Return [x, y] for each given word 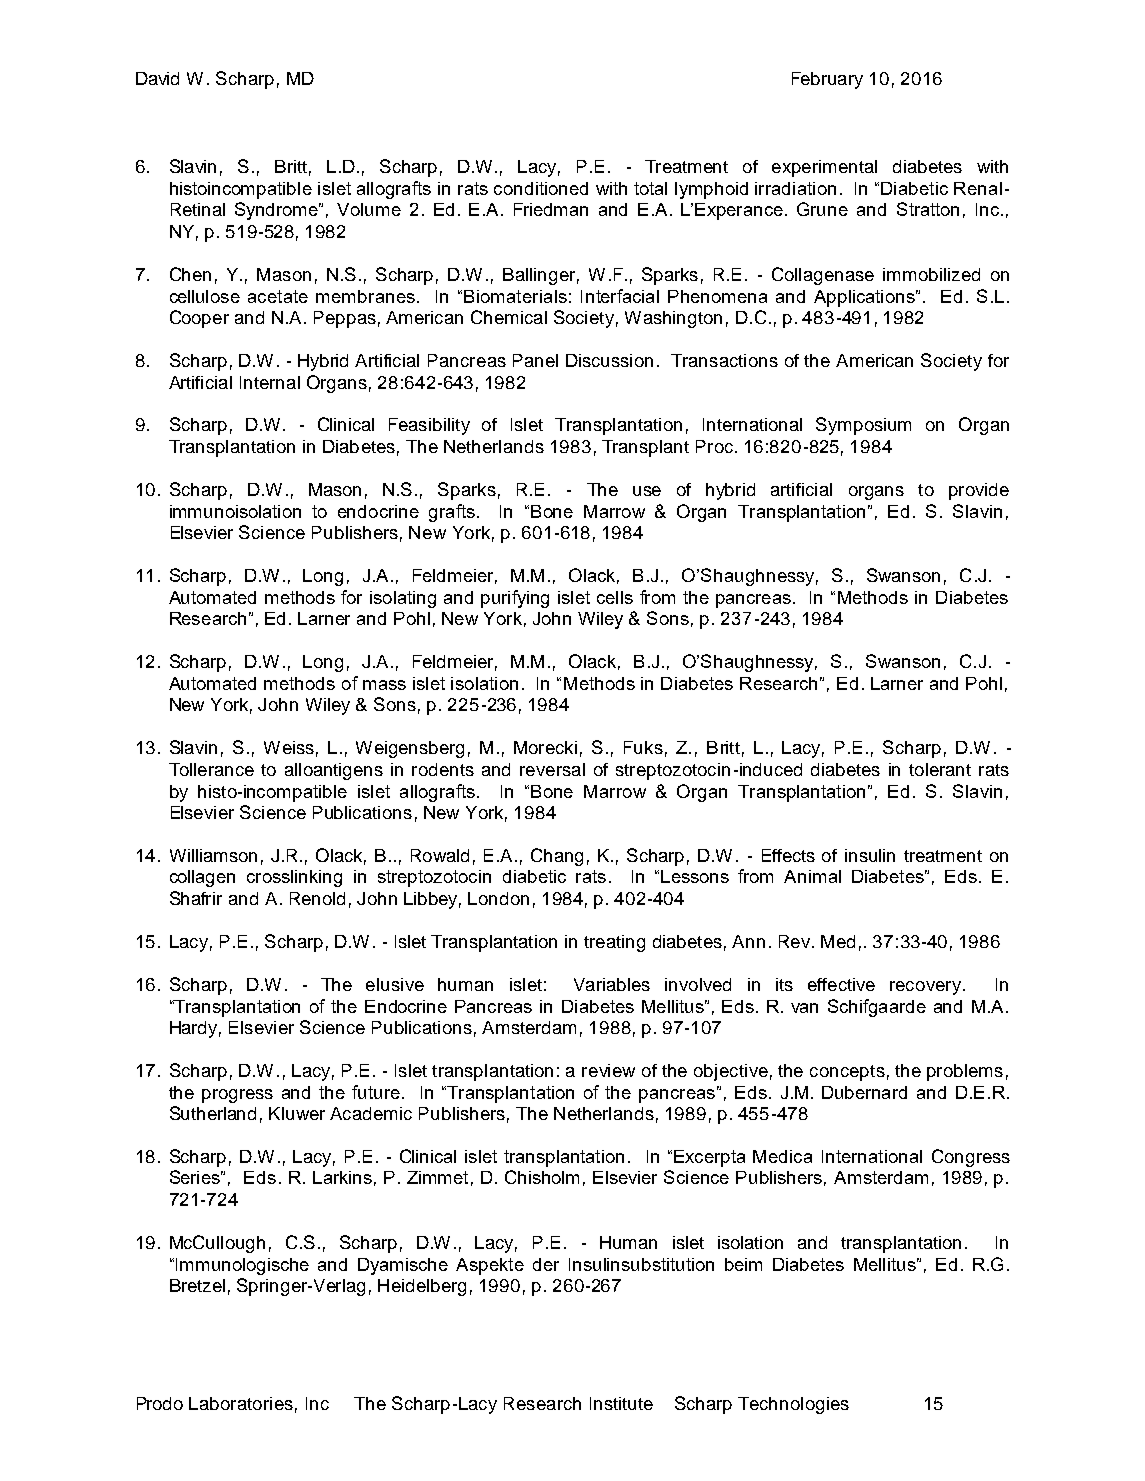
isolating [403, 599]
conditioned [541, 188]
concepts [847, 1073]
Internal [270, 382]
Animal [812, 876]
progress [237, 1096]
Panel [535, 360]
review [608, 1070]
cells [615, 597]
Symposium [863, 426]
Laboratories [241, 1403]
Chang [557, 857]
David [157, 78]
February [827, 80]
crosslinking [294, 878]
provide [979, 491]
